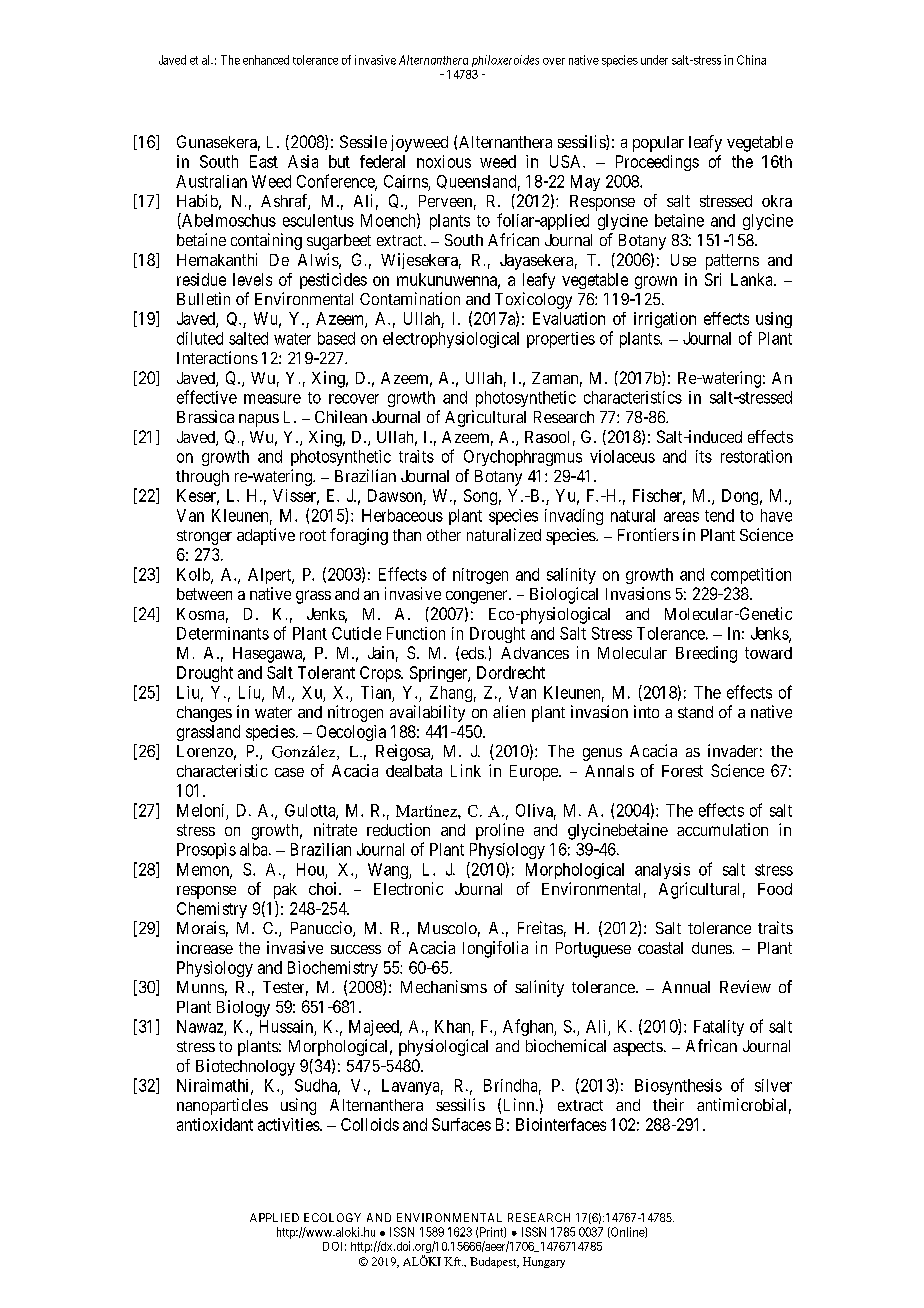 This image has height=1308, width=924. I want to click on Dordrecht, so click(511, 672).
